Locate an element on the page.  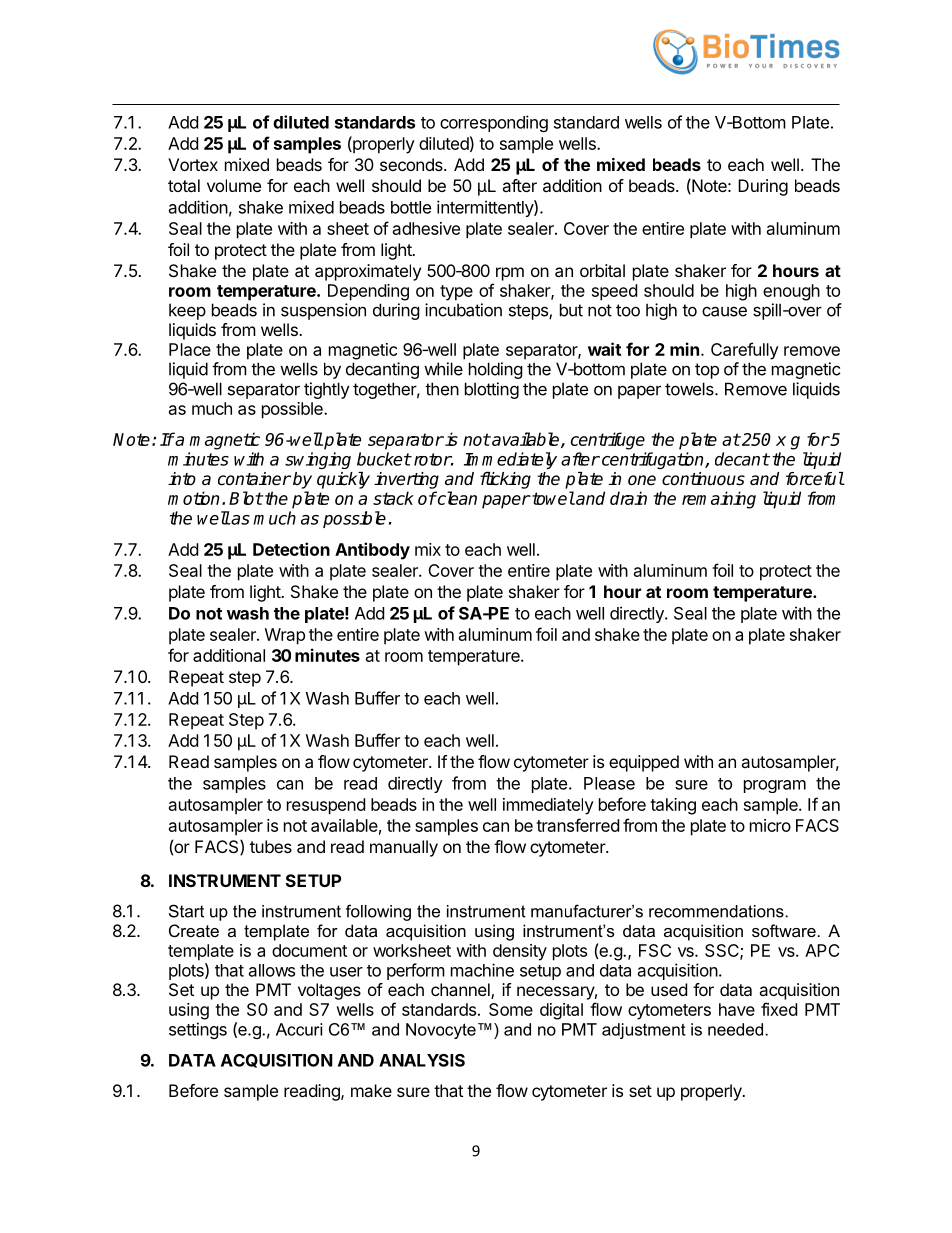
tubes is located at coordinates (271, 846).
